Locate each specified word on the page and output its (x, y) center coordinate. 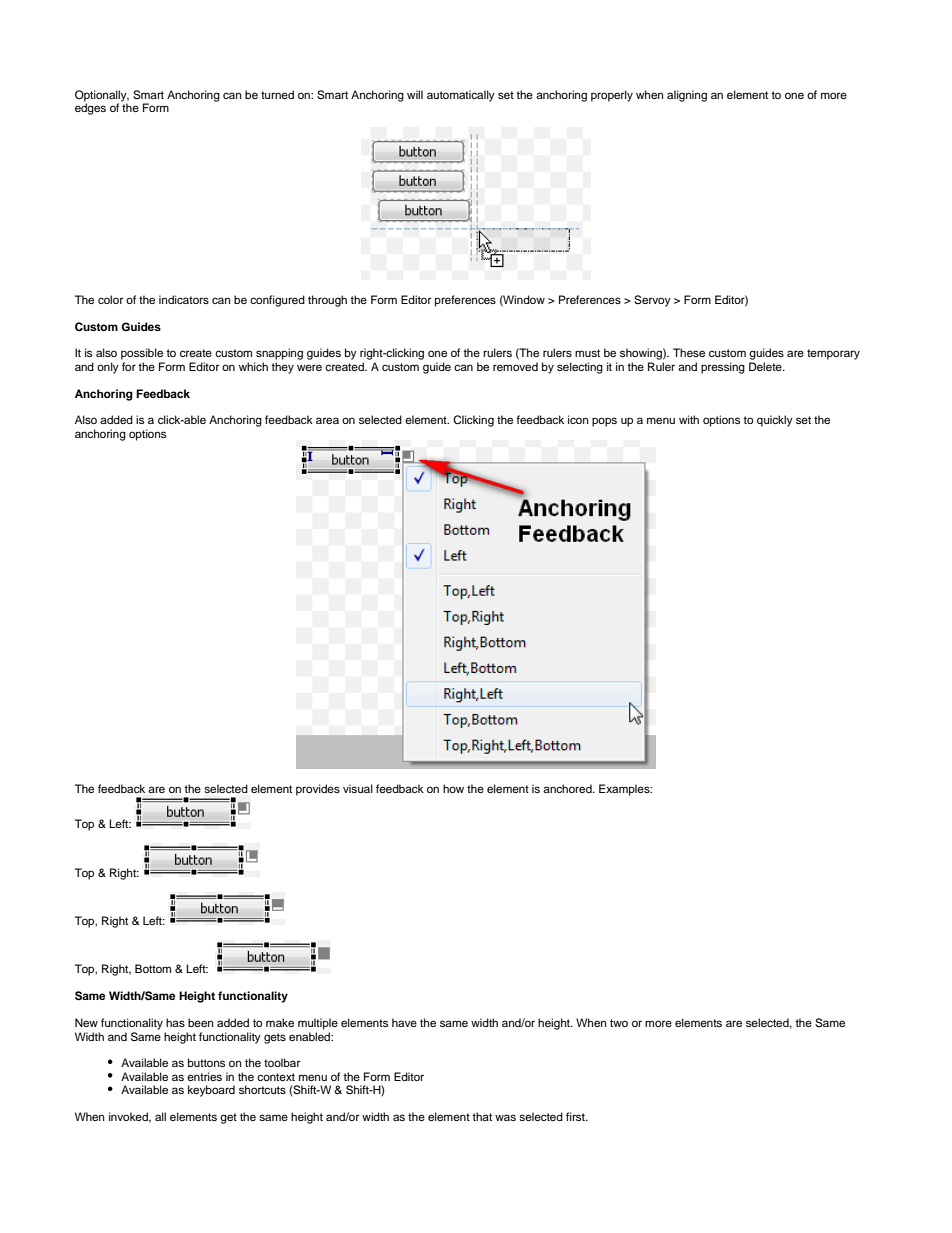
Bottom (153, 968)
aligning (687, 96)
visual (358, 788)
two (619, 1023)
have (404, 1022)
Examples (625, 790)
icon (578, 419)
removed (515, 366)
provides (318, 790)
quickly (775, 421)
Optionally (102, 97)
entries (204, 1076)
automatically (461, 96)
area (327, 420)
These (689, 352)
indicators (184, 299)
